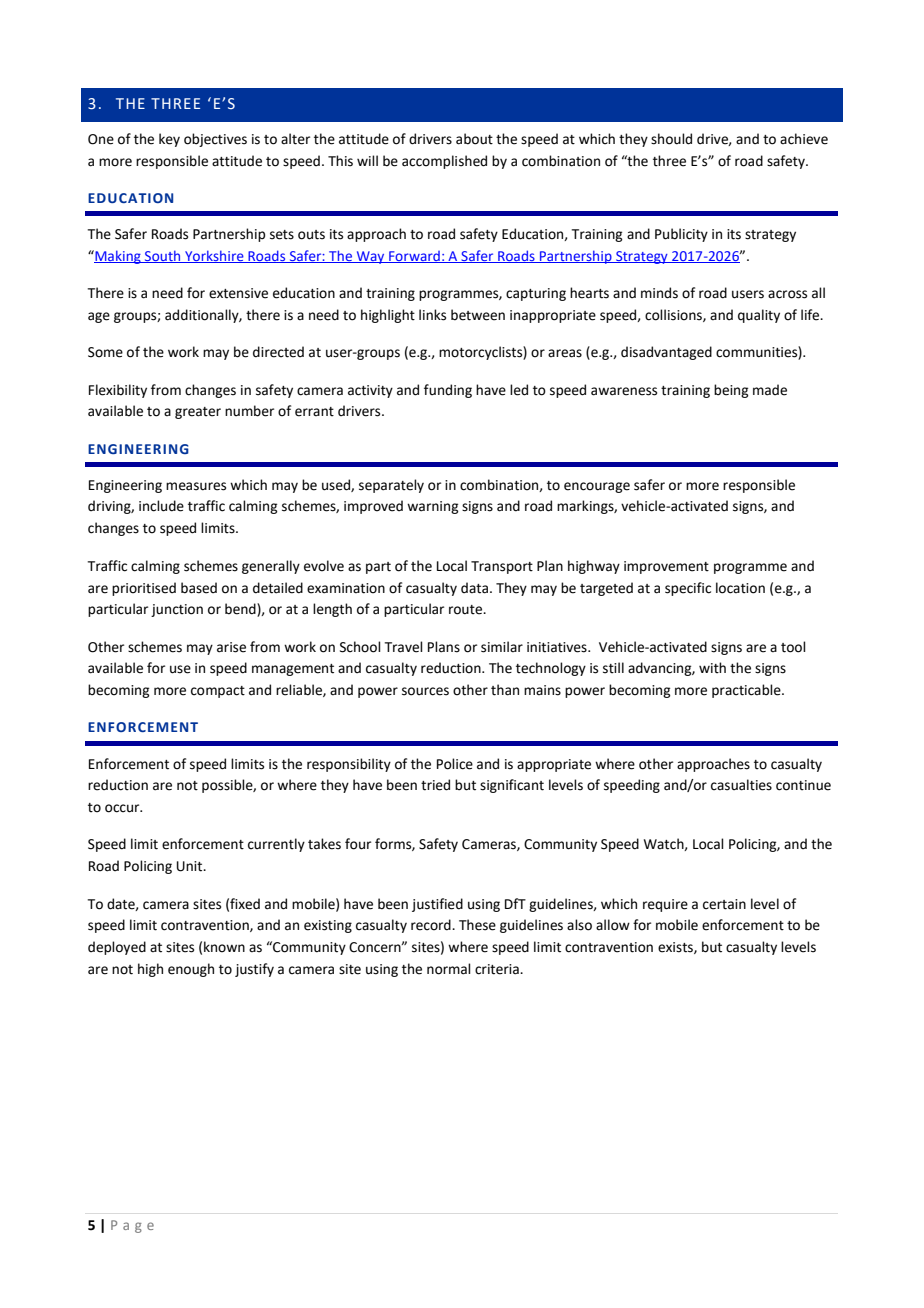 The width and height of the document is (924, 1308). Describe the element at coordinates (731, 391) in the document. I see `being` at that location.
